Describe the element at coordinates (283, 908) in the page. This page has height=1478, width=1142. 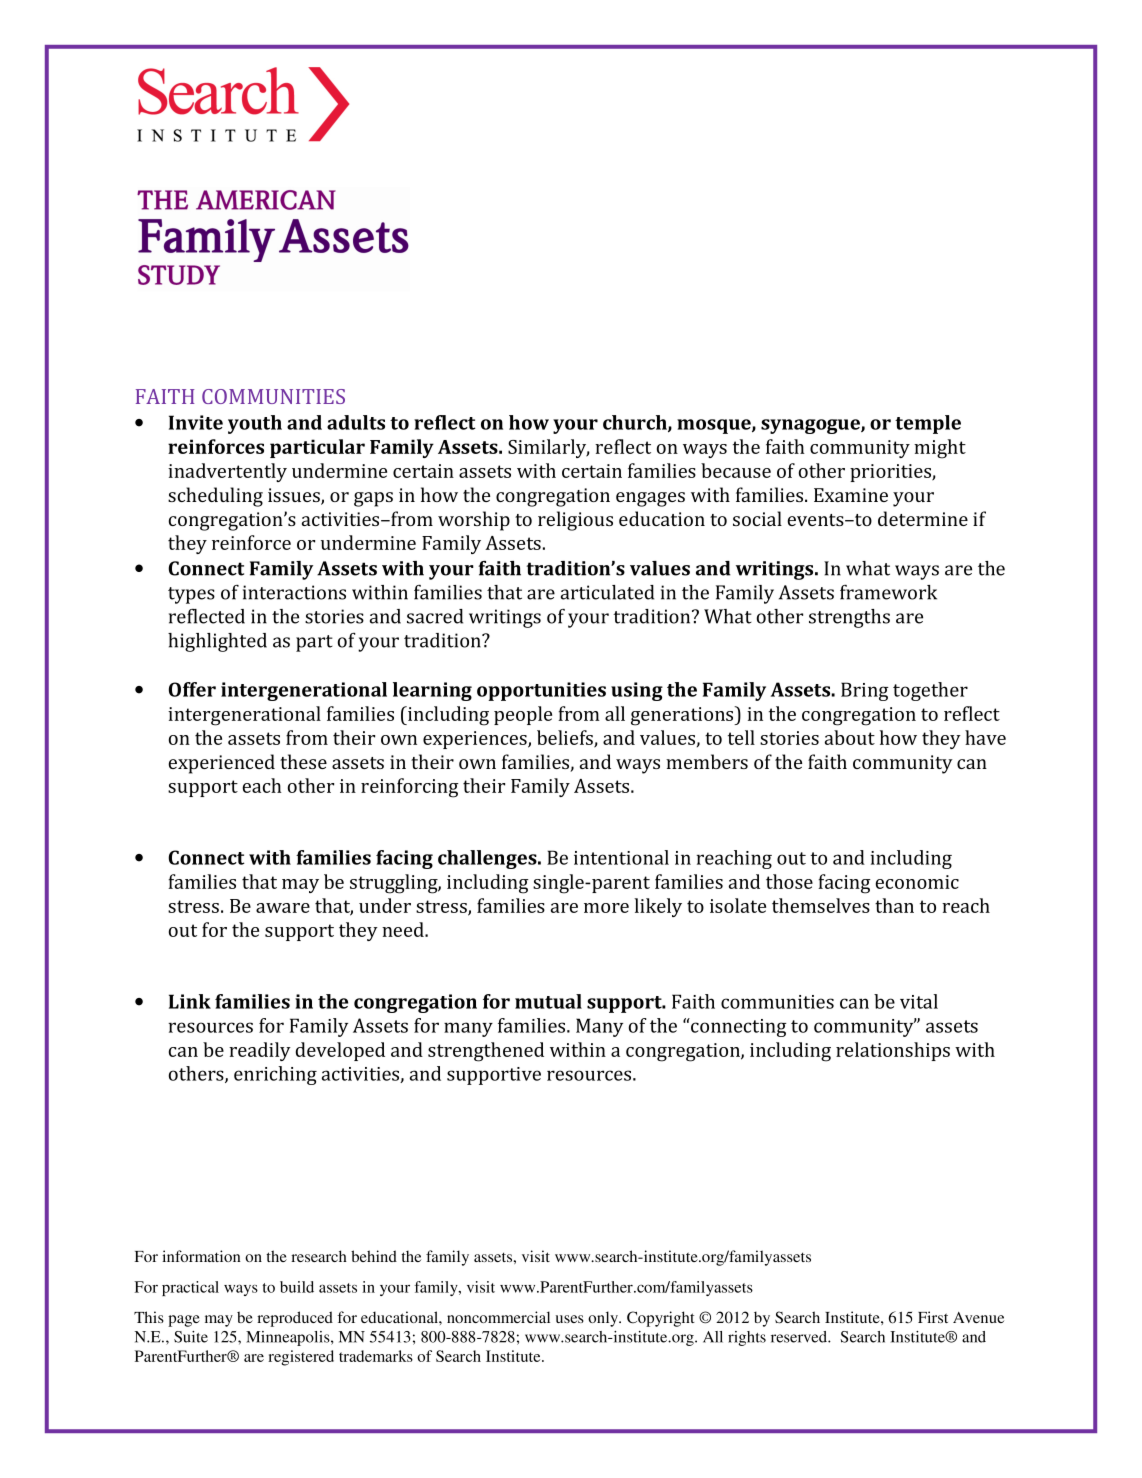
I see `aware` at that location.
